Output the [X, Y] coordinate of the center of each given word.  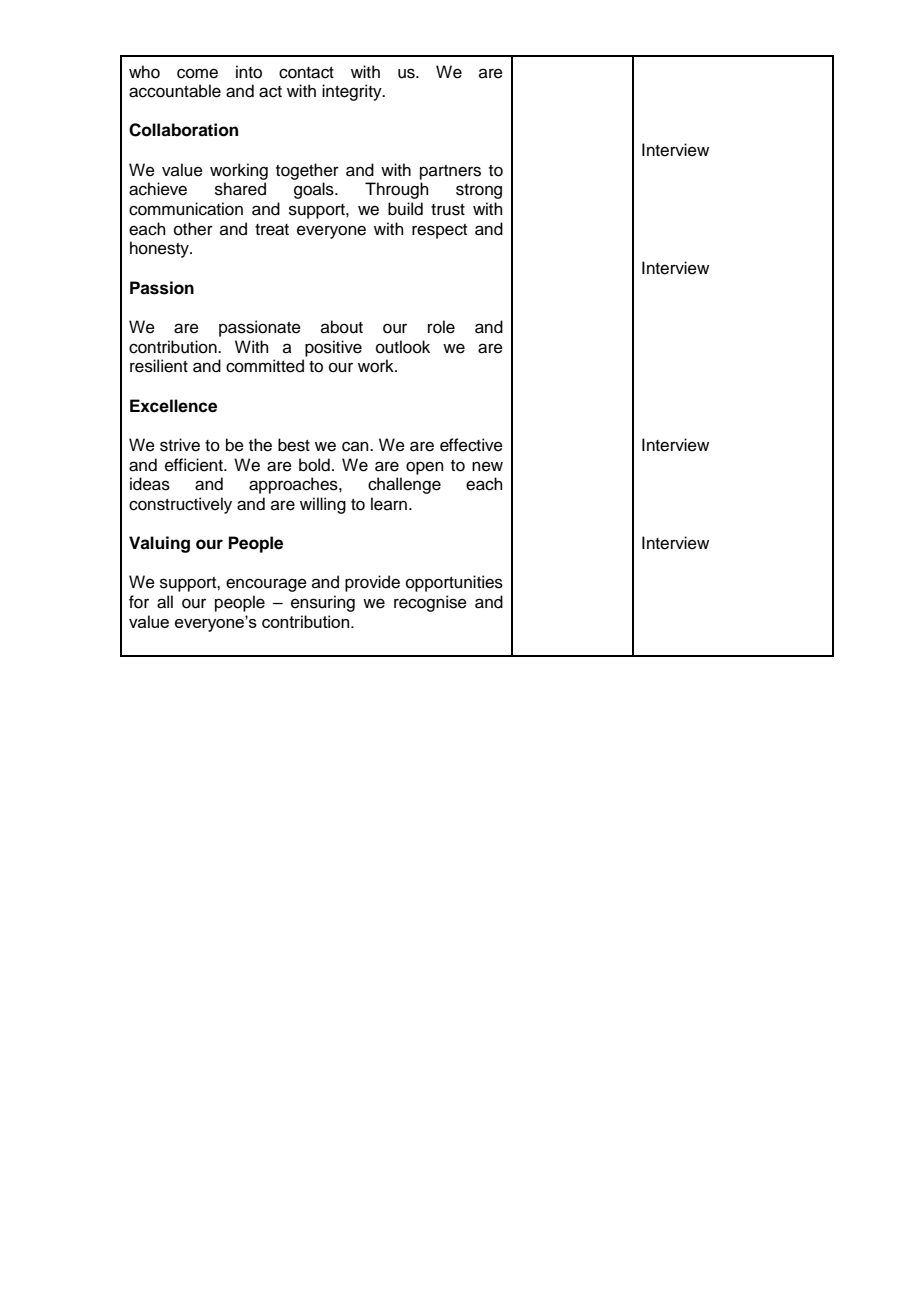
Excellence [173, 406]
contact [306, 73]
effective [471, 445]
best [294, 445]
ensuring [323, 603]
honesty [160, 249]
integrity [353, 92]
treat [272, 230]
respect [439, 231]
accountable [175, 91]
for [139, 602]
